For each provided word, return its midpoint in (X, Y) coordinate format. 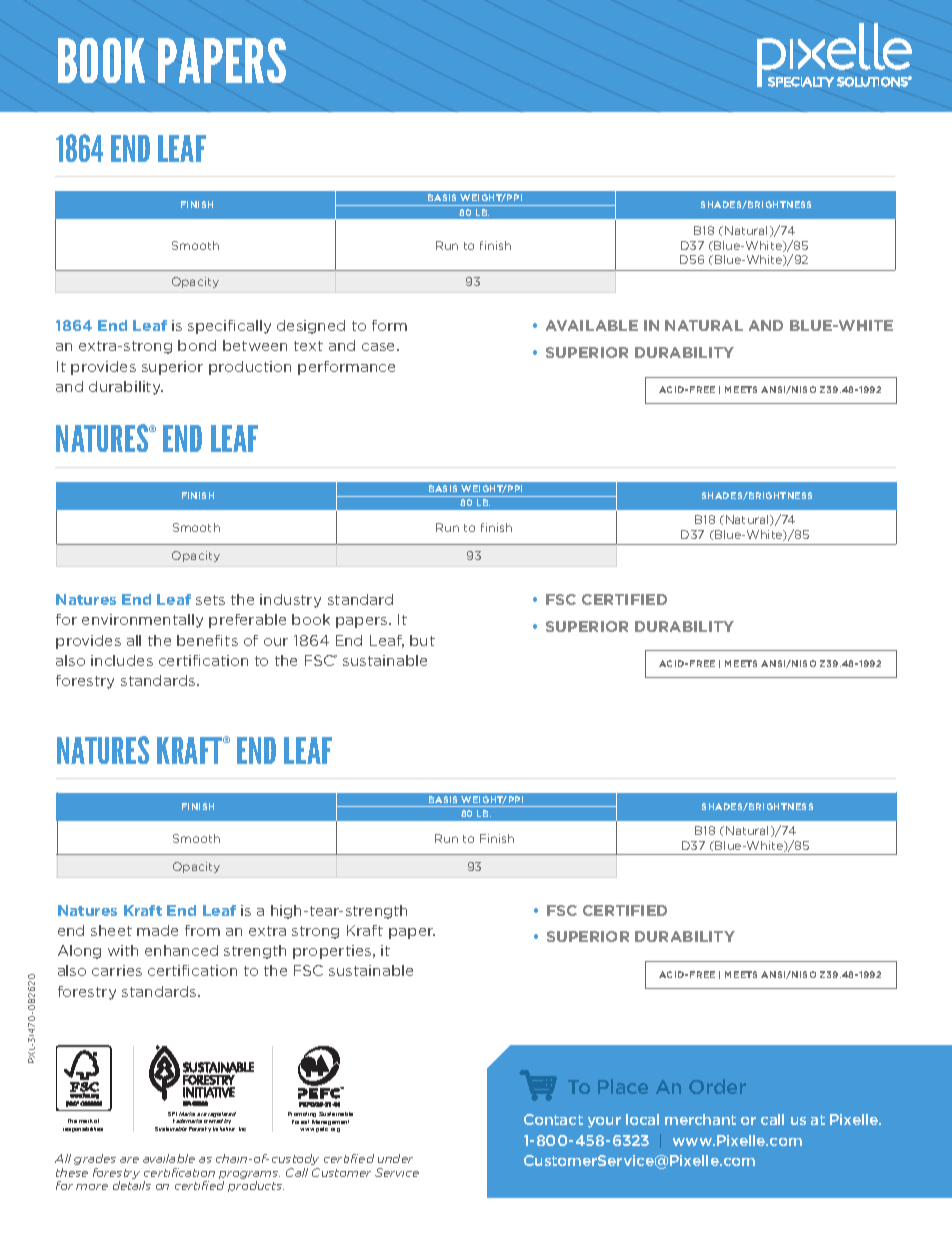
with (123, 950)
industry (290, 601)
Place (623, 1086)
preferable (247, 621)
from (202, 930)
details (132, 1185)
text (308, 346)
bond (197, 345)
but (422, 640)
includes (122, 660)
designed (311, 327)
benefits (207, 640)
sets (210, 600)
